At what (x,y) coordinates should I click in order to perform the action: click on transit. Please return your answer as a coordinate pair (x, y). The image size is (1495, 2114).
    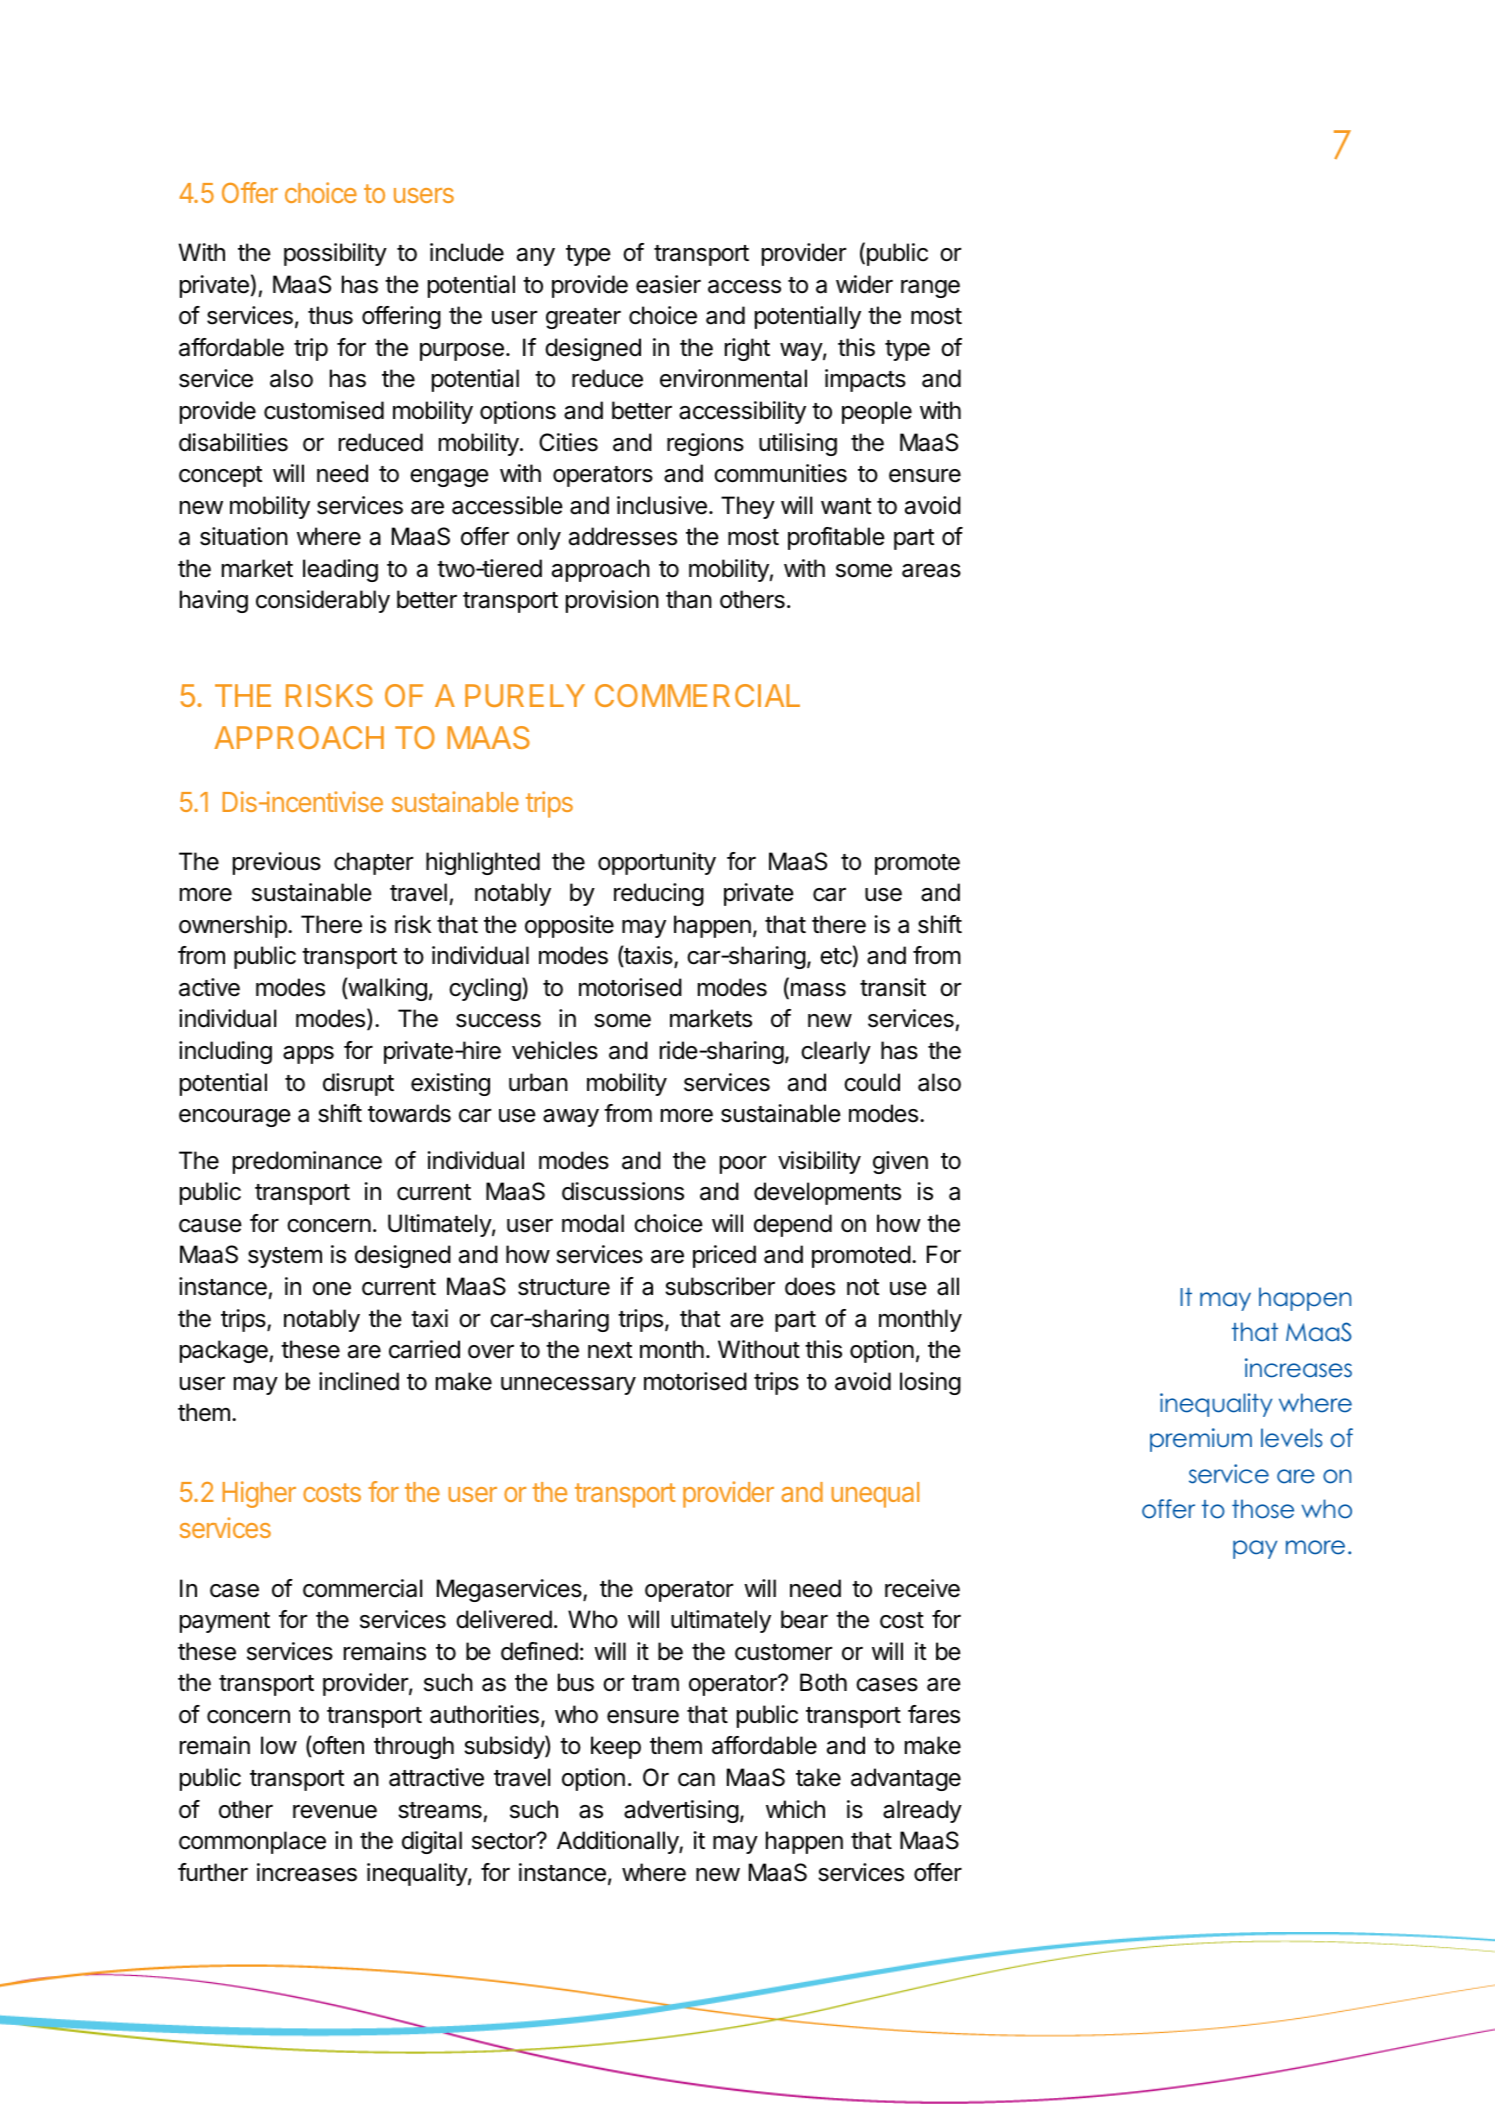
    Looking at the image, I should click on (893, 987).
